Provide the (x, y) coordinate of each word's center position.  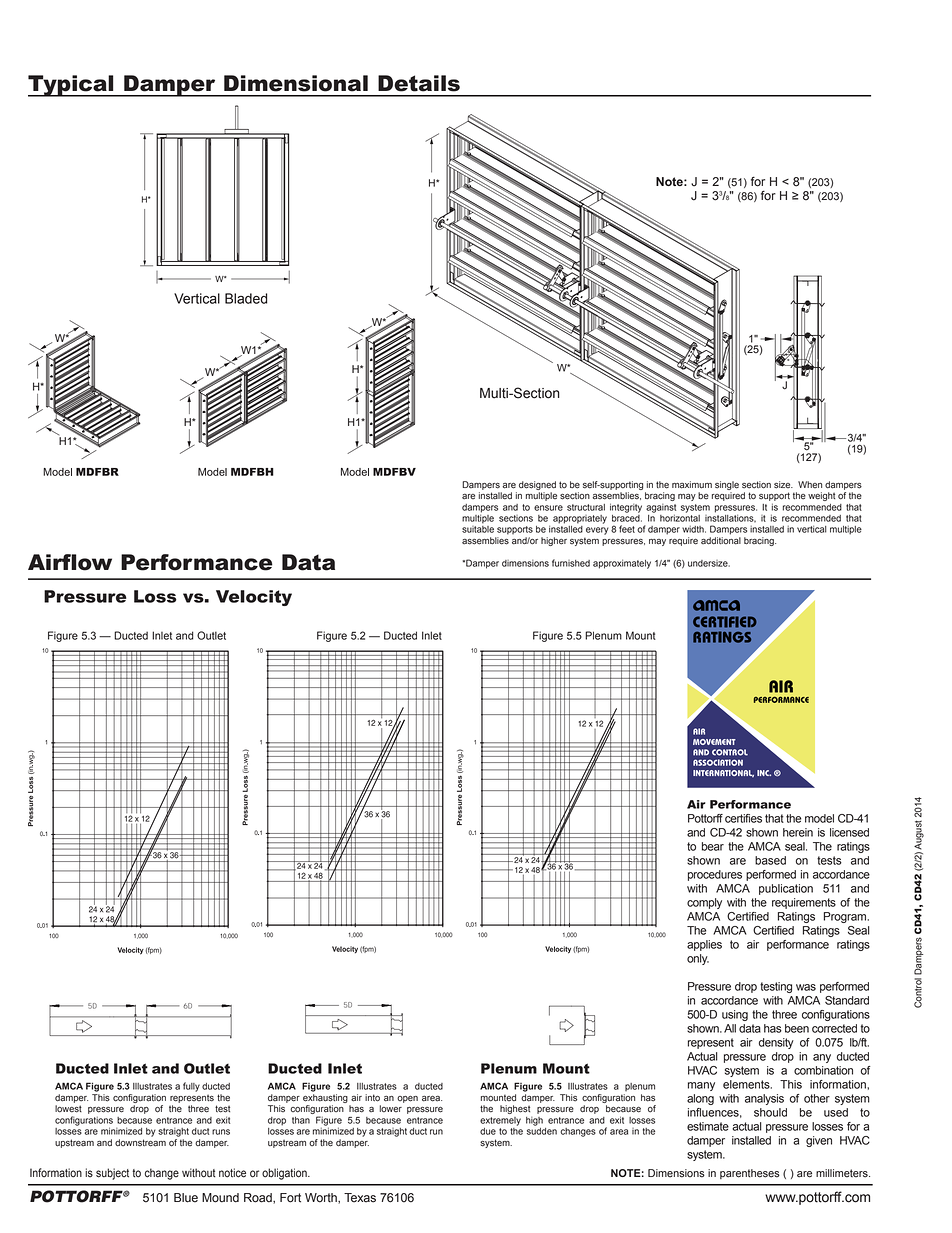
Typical (72, 86)
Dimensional (296, 83)
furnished (571, 563)
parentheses (750, 1174)
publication (786, 889)
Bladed (246, 298)
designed (537, 485)
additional (721, 541)
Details (419, 83)
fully (191, 1087)
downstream (140, 1143)
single (727, 485)
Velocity (254, 598)
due (488, 1131)
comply (704, 903)
